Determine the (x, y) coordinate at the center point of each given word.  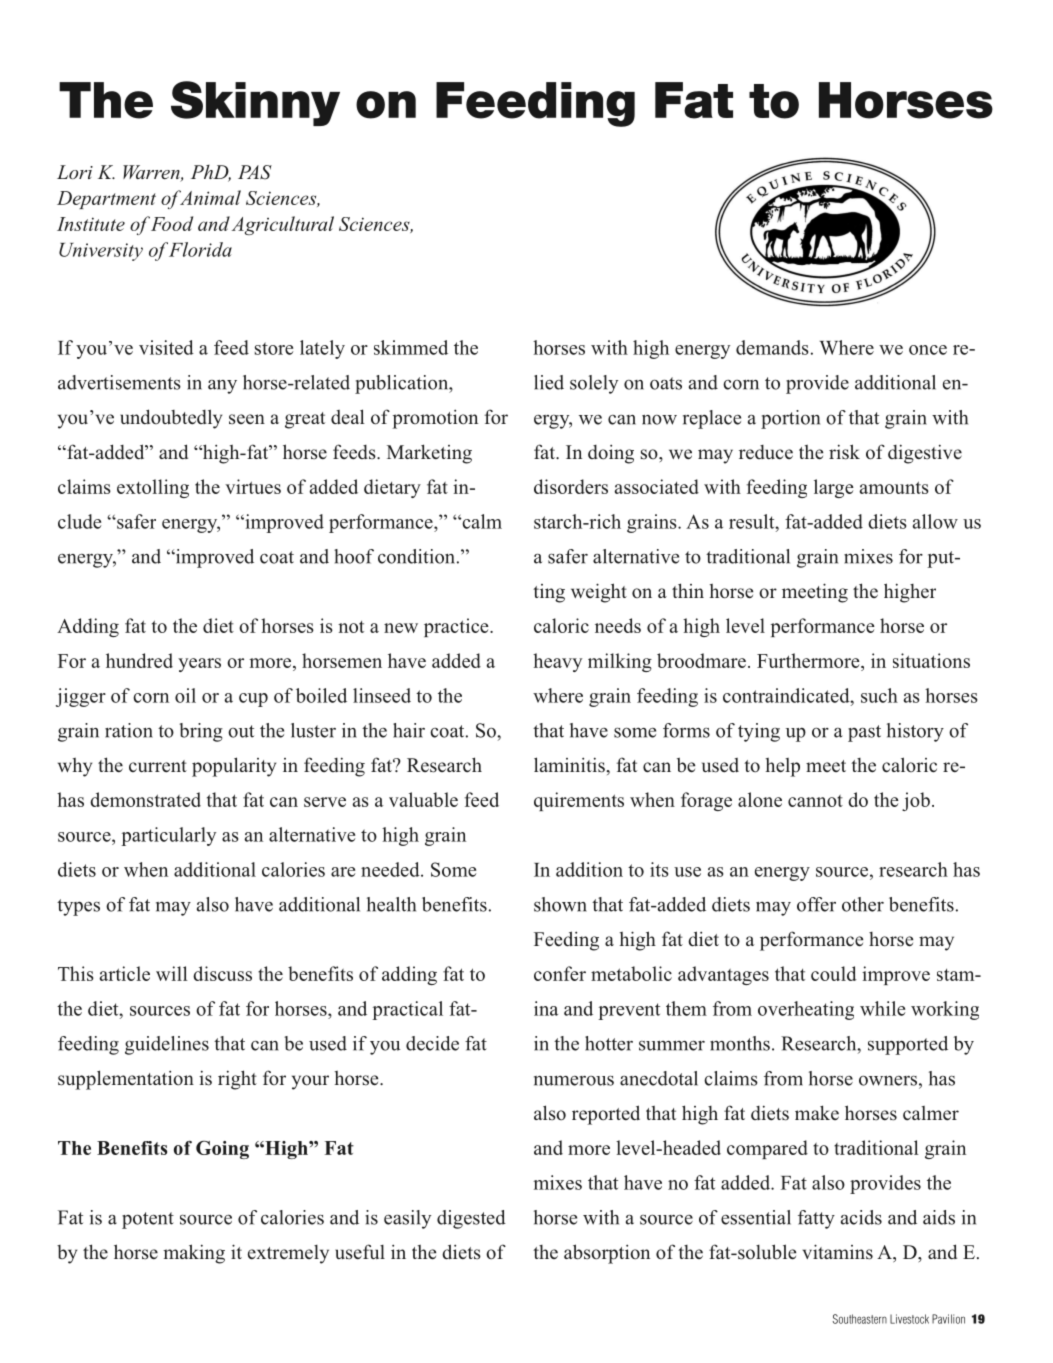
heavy (557, 662)
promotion (435, 419)
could (834, 973)
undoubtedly (171, 419)
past (864, 733)
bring (201, 732)
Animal (209, 197)
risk (844, 452)
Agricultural (283, 225)
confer (560, 973)
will (172, 973)
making (194, 1254)
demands (772, 347)
